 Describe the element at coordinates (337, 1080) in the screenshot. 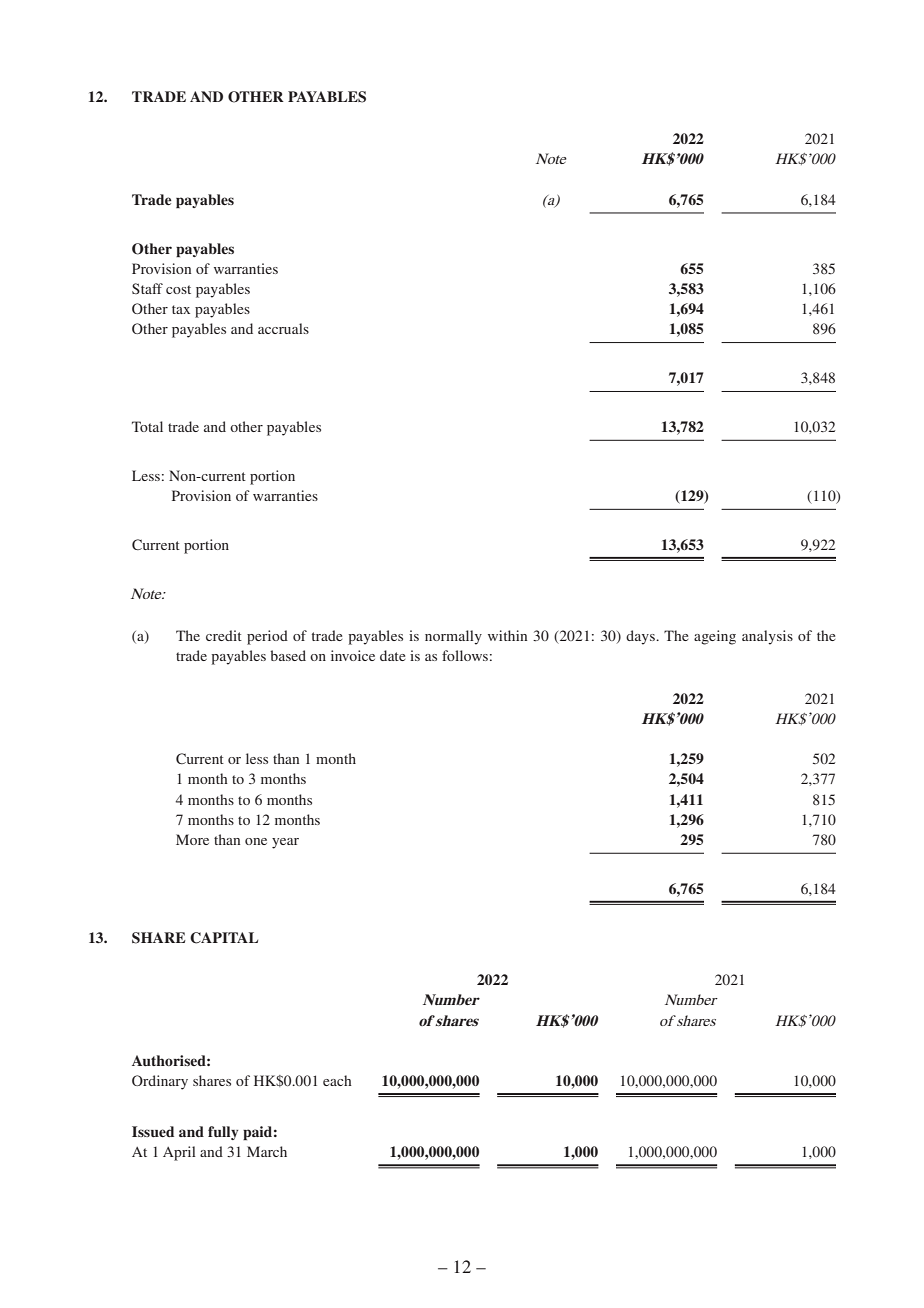

I see `each` at that location.
